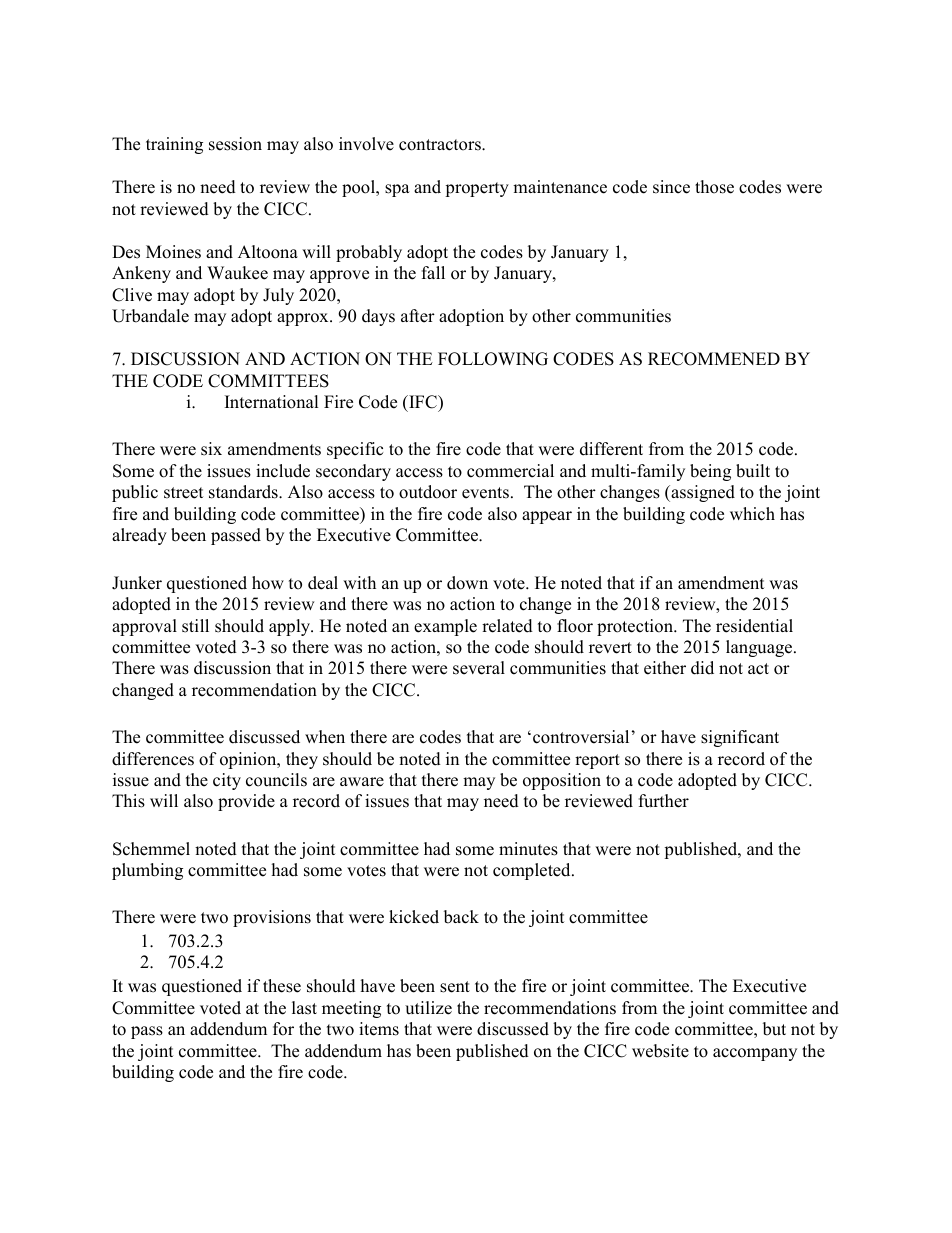  I want to click on street, so click(183, 493).
